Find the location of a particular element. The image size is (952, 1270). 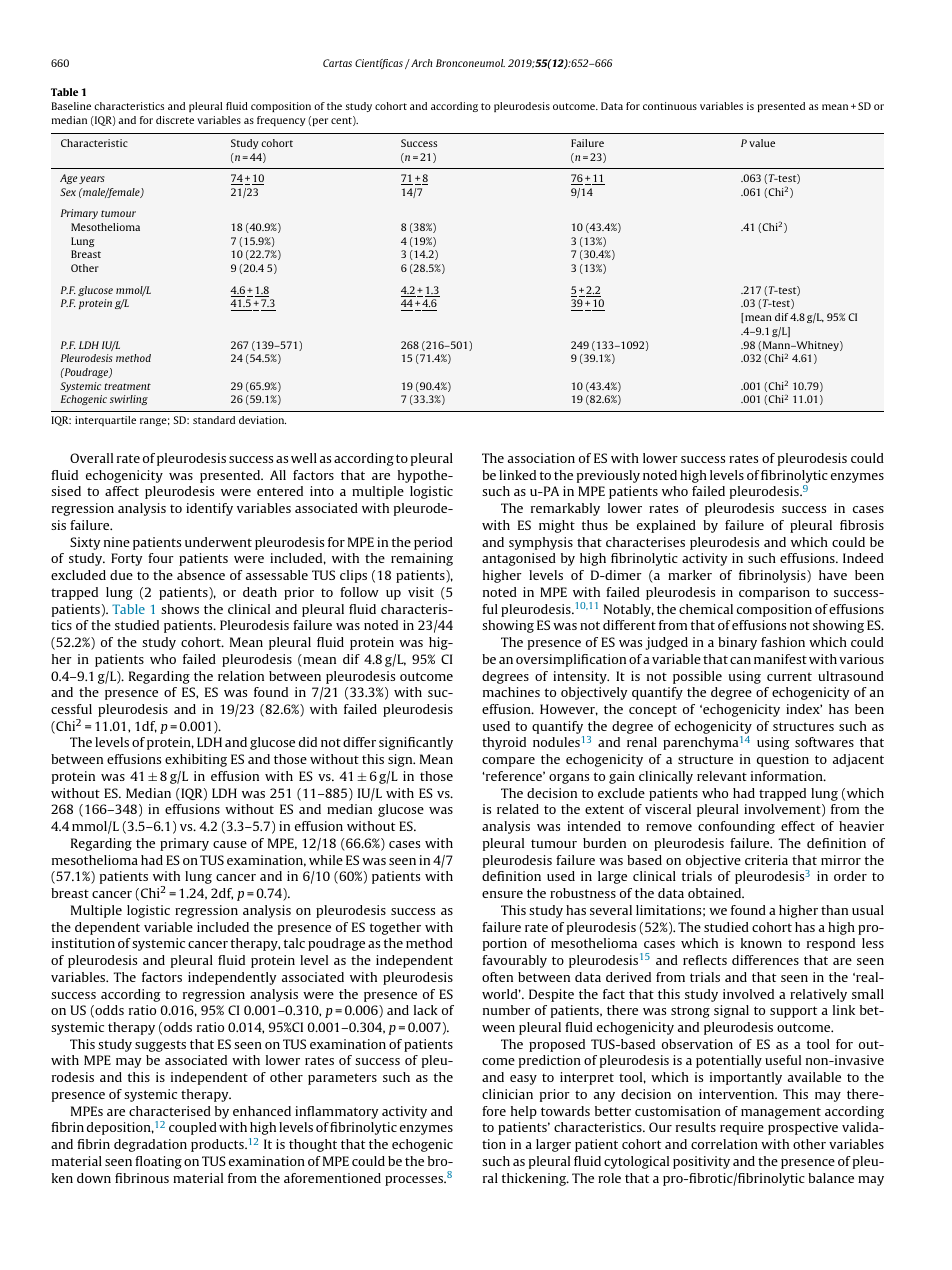

shows is located at coordinates (180, 609).
